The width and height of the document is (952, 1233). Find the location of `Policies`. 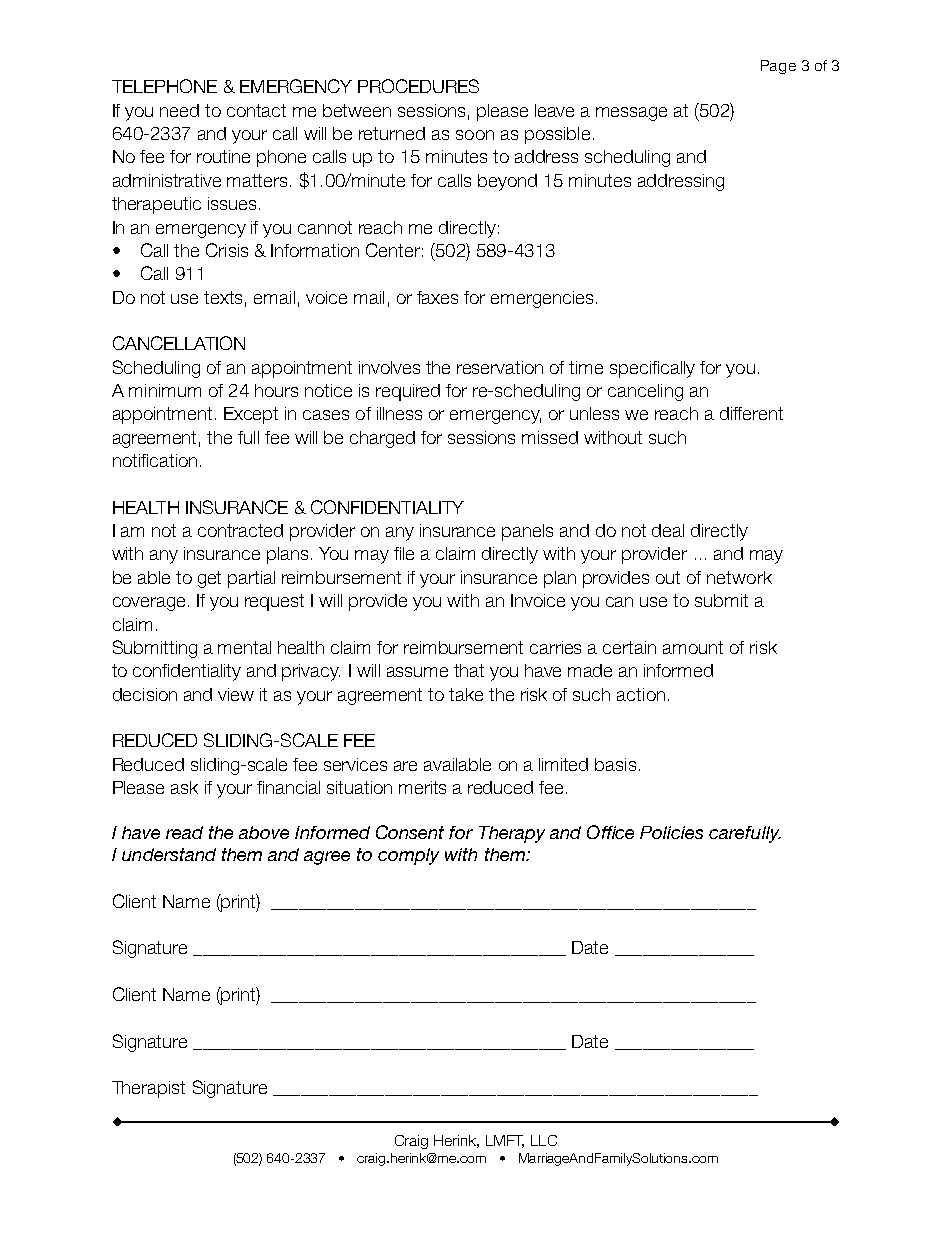

Policies is located at coordinates (671, 832).
